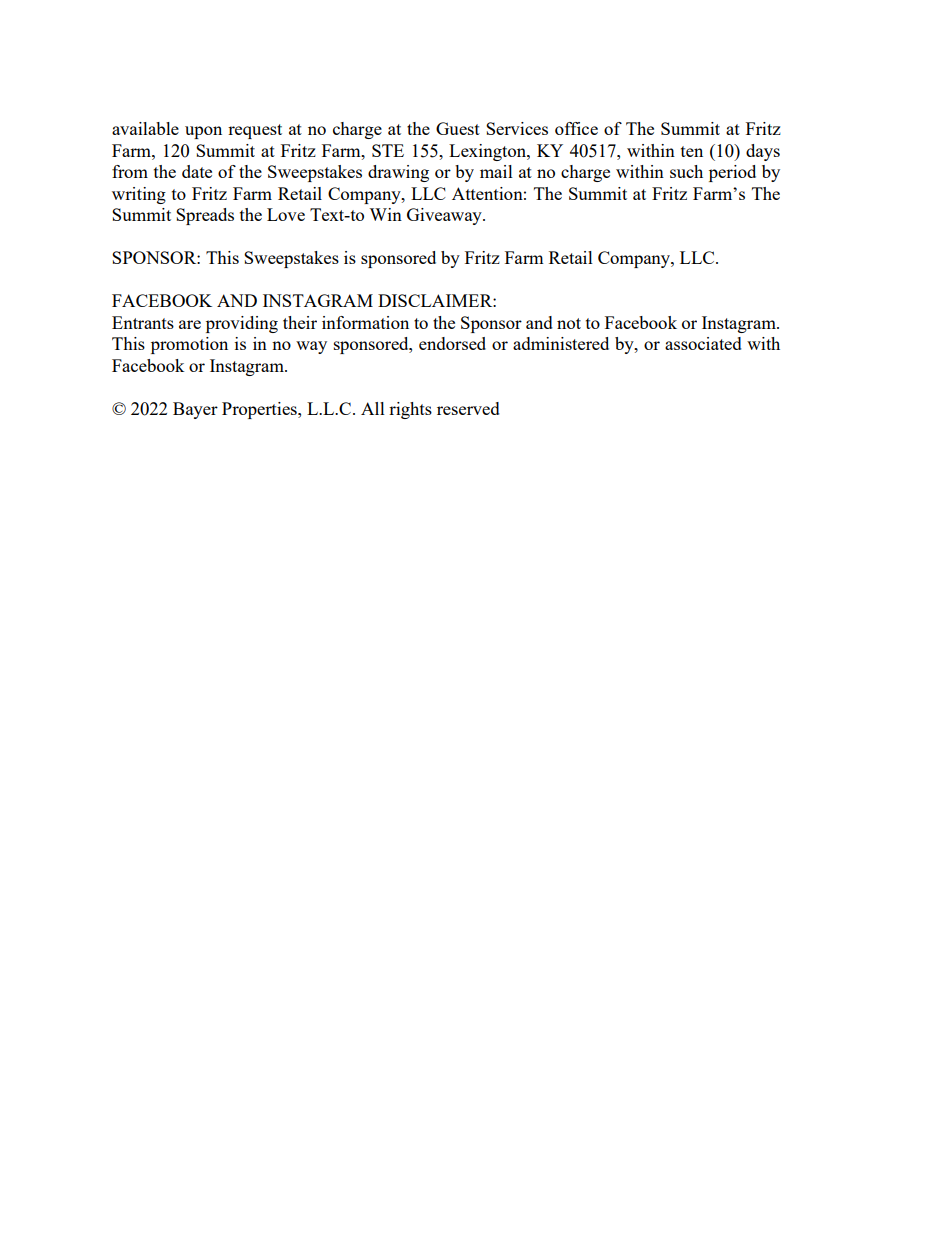  I want to click on Guest, so click(458, 128).
